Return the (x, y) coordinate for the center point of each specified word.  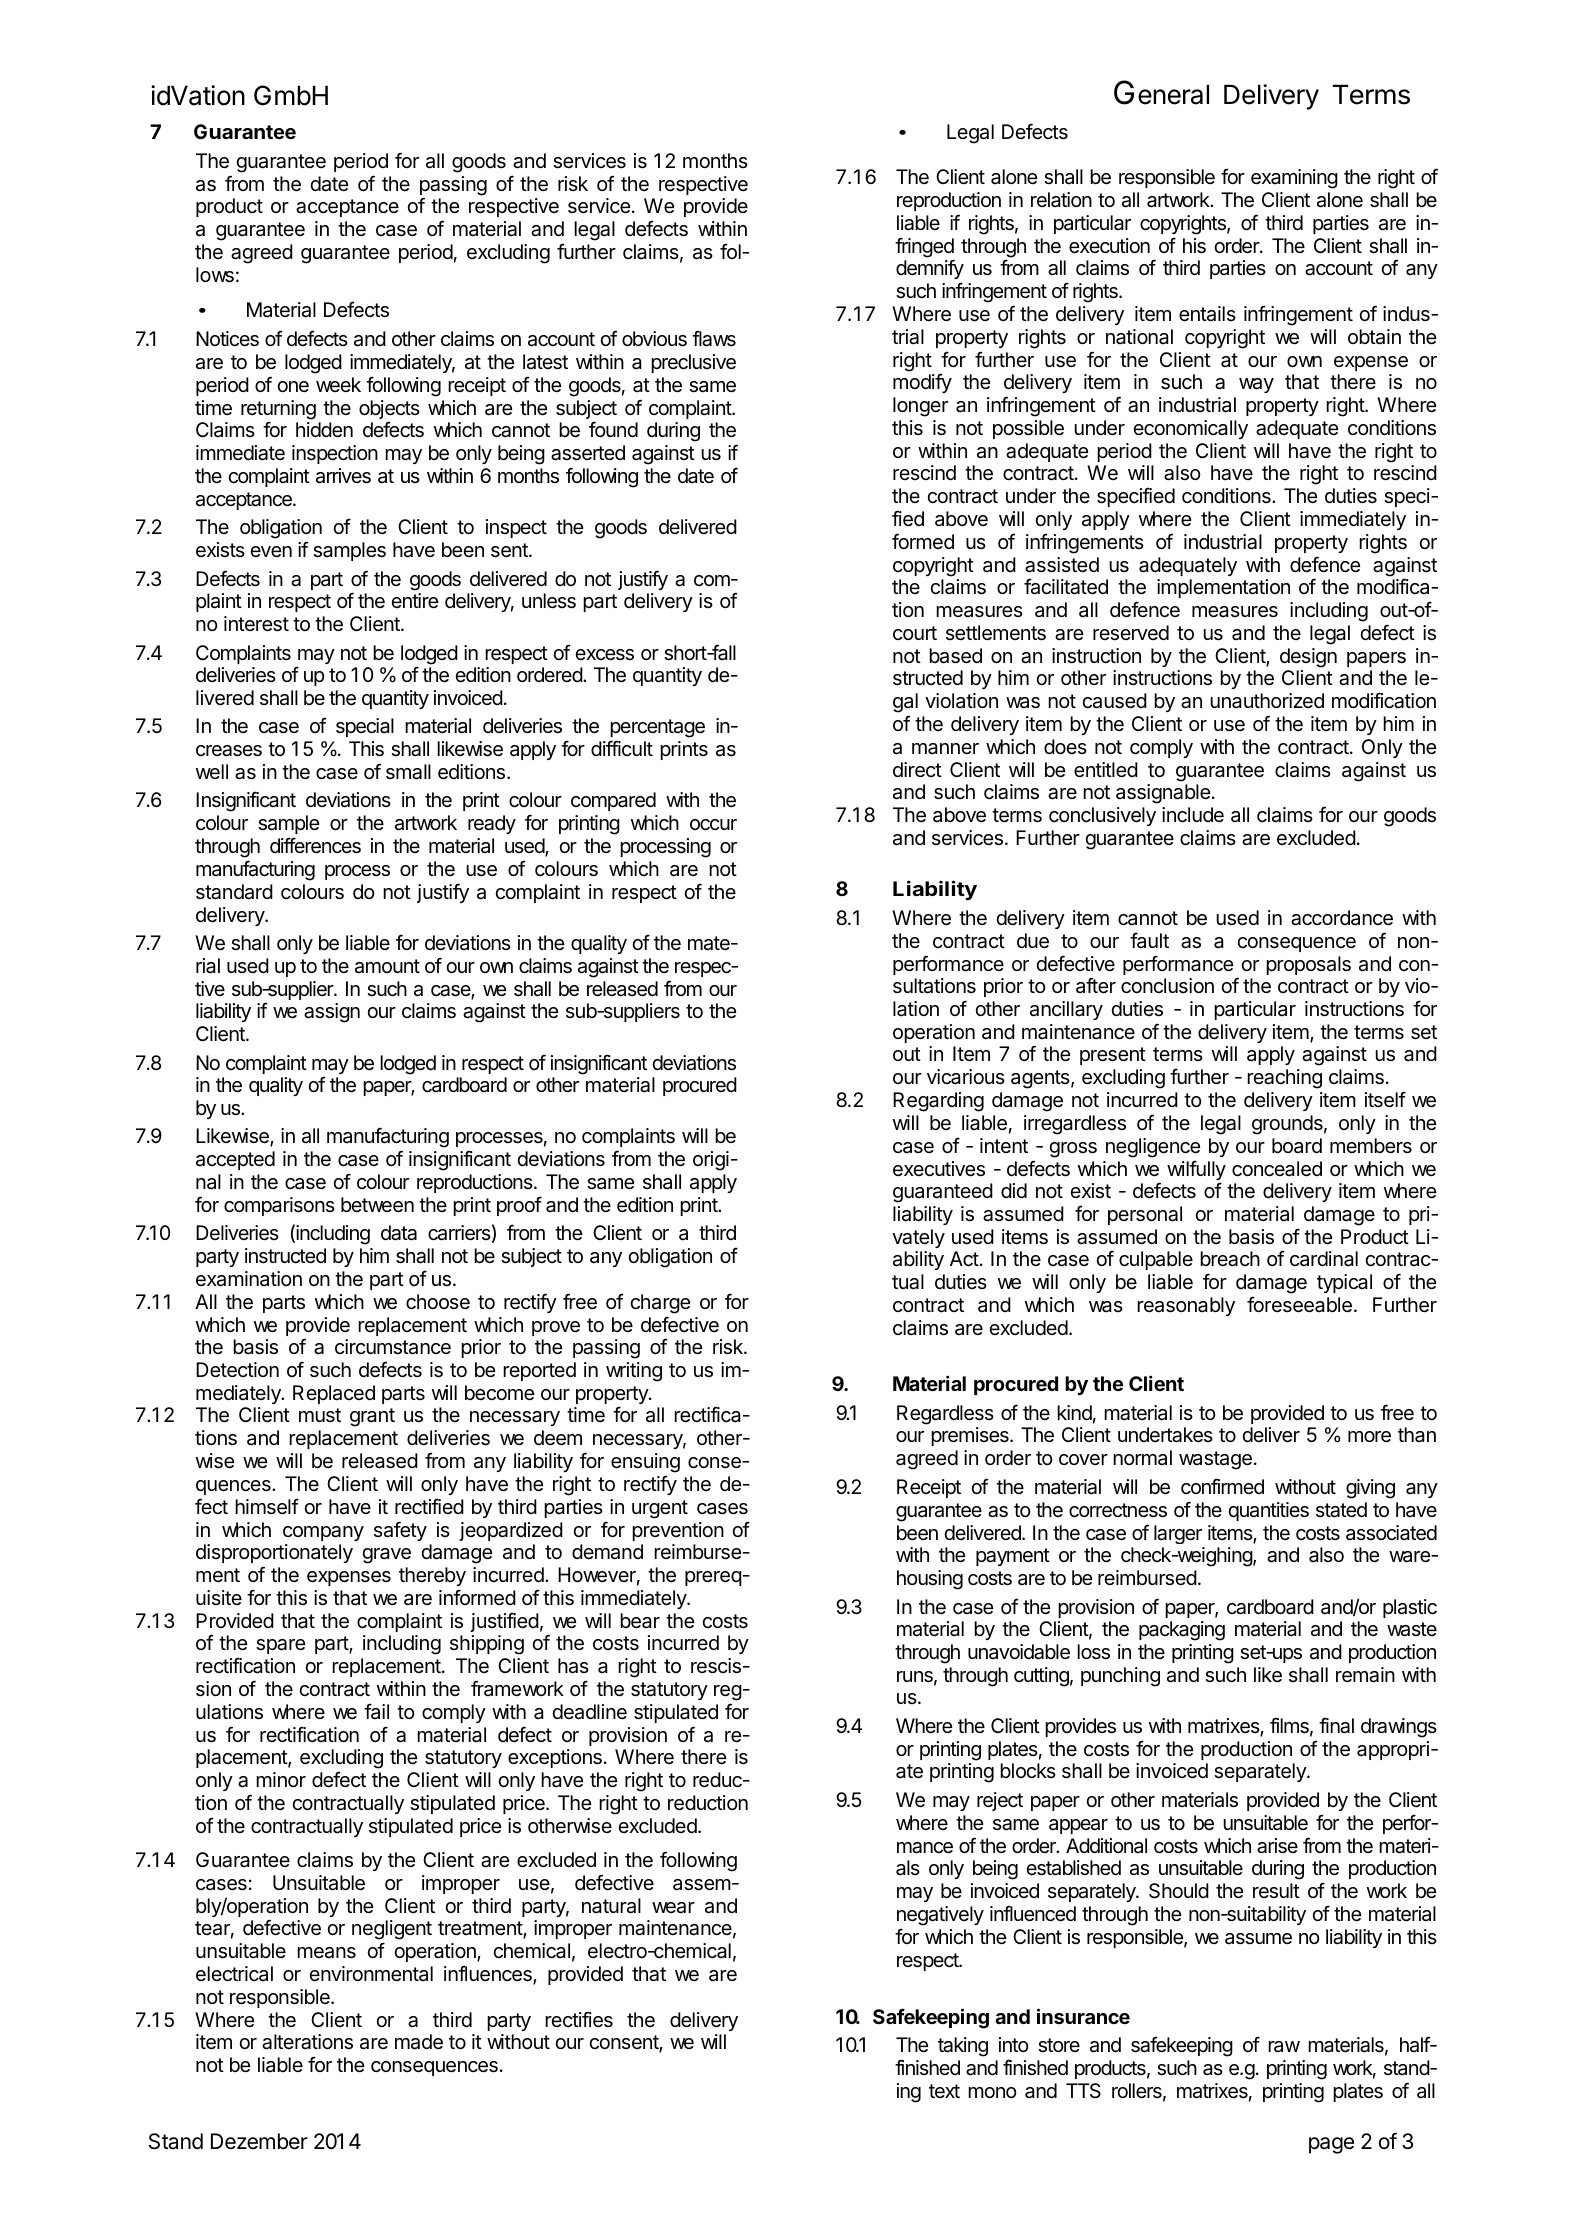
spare (280, 1646)
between (377, 1205)
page (1331, 2145)
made (419, 2042)
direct (917, 770)
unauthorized (1267, 701)
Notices (227, 339)
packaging (1182, 1631)
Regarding (938, 1102)
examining (1294, 179)
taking (963, 2047)
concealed (1277, 1169)
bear (640, 1621)
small (408, 772)
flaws (714, 338)
